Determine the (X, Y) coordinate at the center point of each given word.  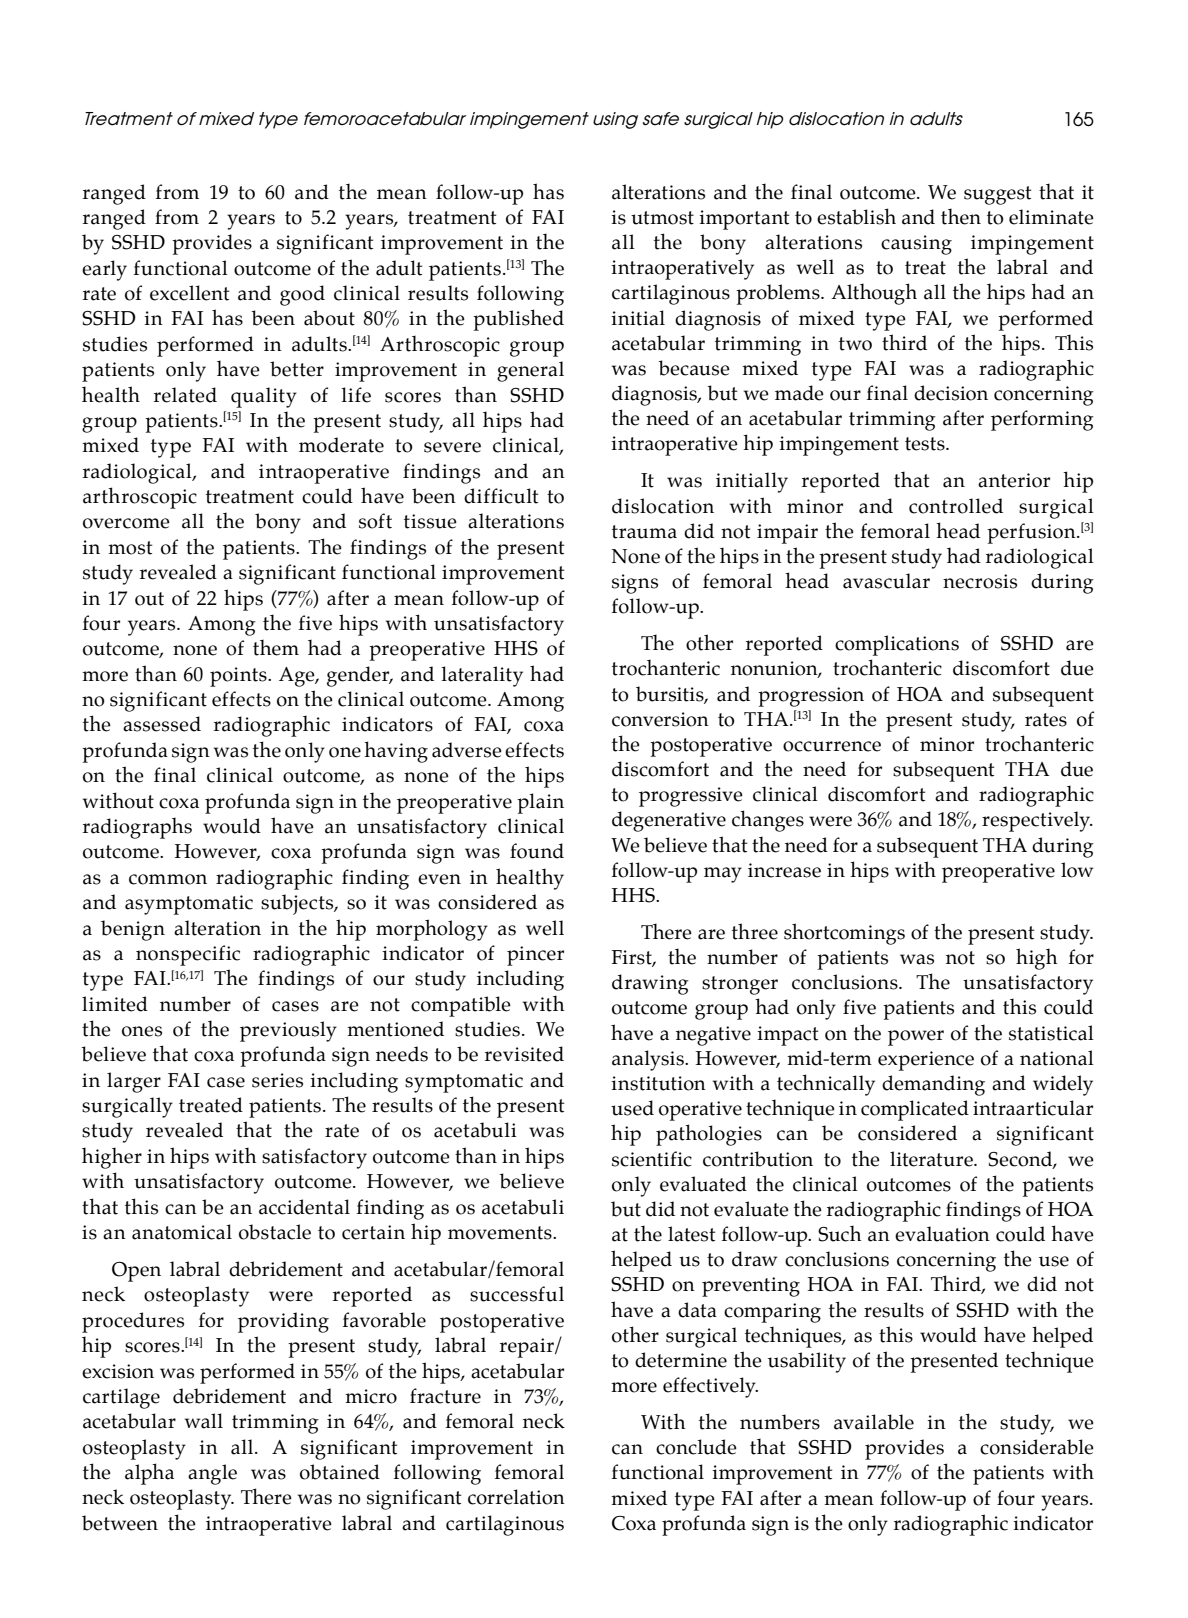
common (168, 879)
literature (932, 1159)
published (518, 320)
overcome (126, 523)
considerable (1037, 1447)
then (961, 216)
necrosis (980, 581)
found (537, 851)
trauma (644, 532)
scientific (652, 1159)
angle (212, 1474)
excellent (189, 293)
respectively (1037, 821)
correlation (516, 1497)
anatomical (182, 1232)
